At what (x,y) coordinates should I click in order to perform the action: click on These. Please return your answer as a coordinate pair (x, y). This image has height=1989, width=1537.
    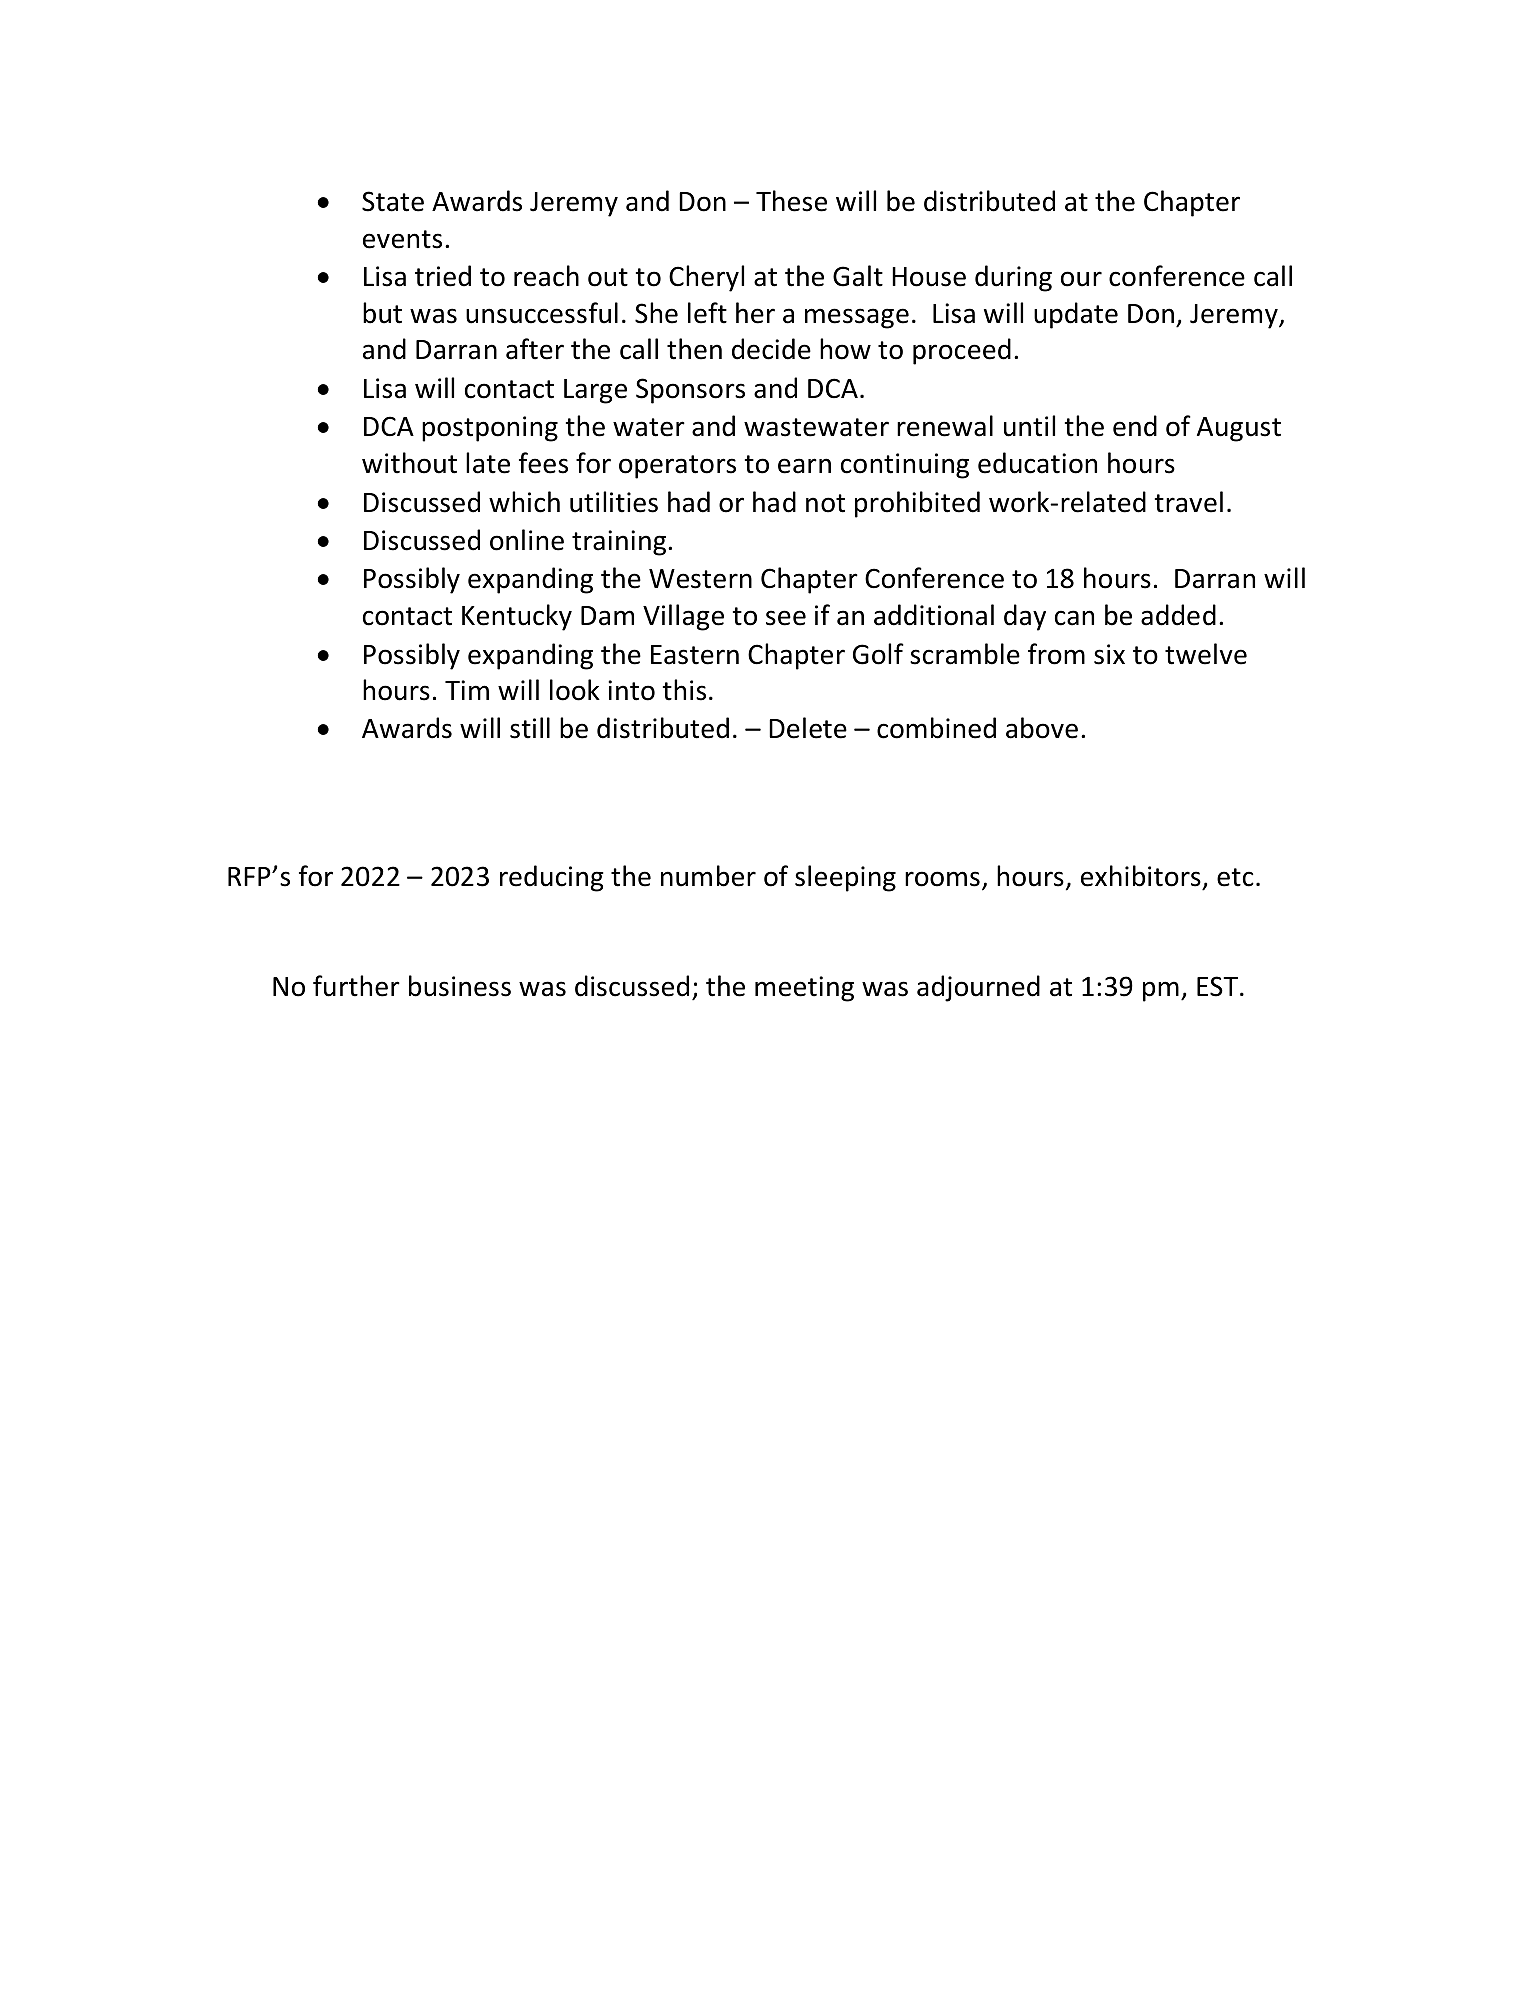
    Looking at the image, I should click on (791, 201).
